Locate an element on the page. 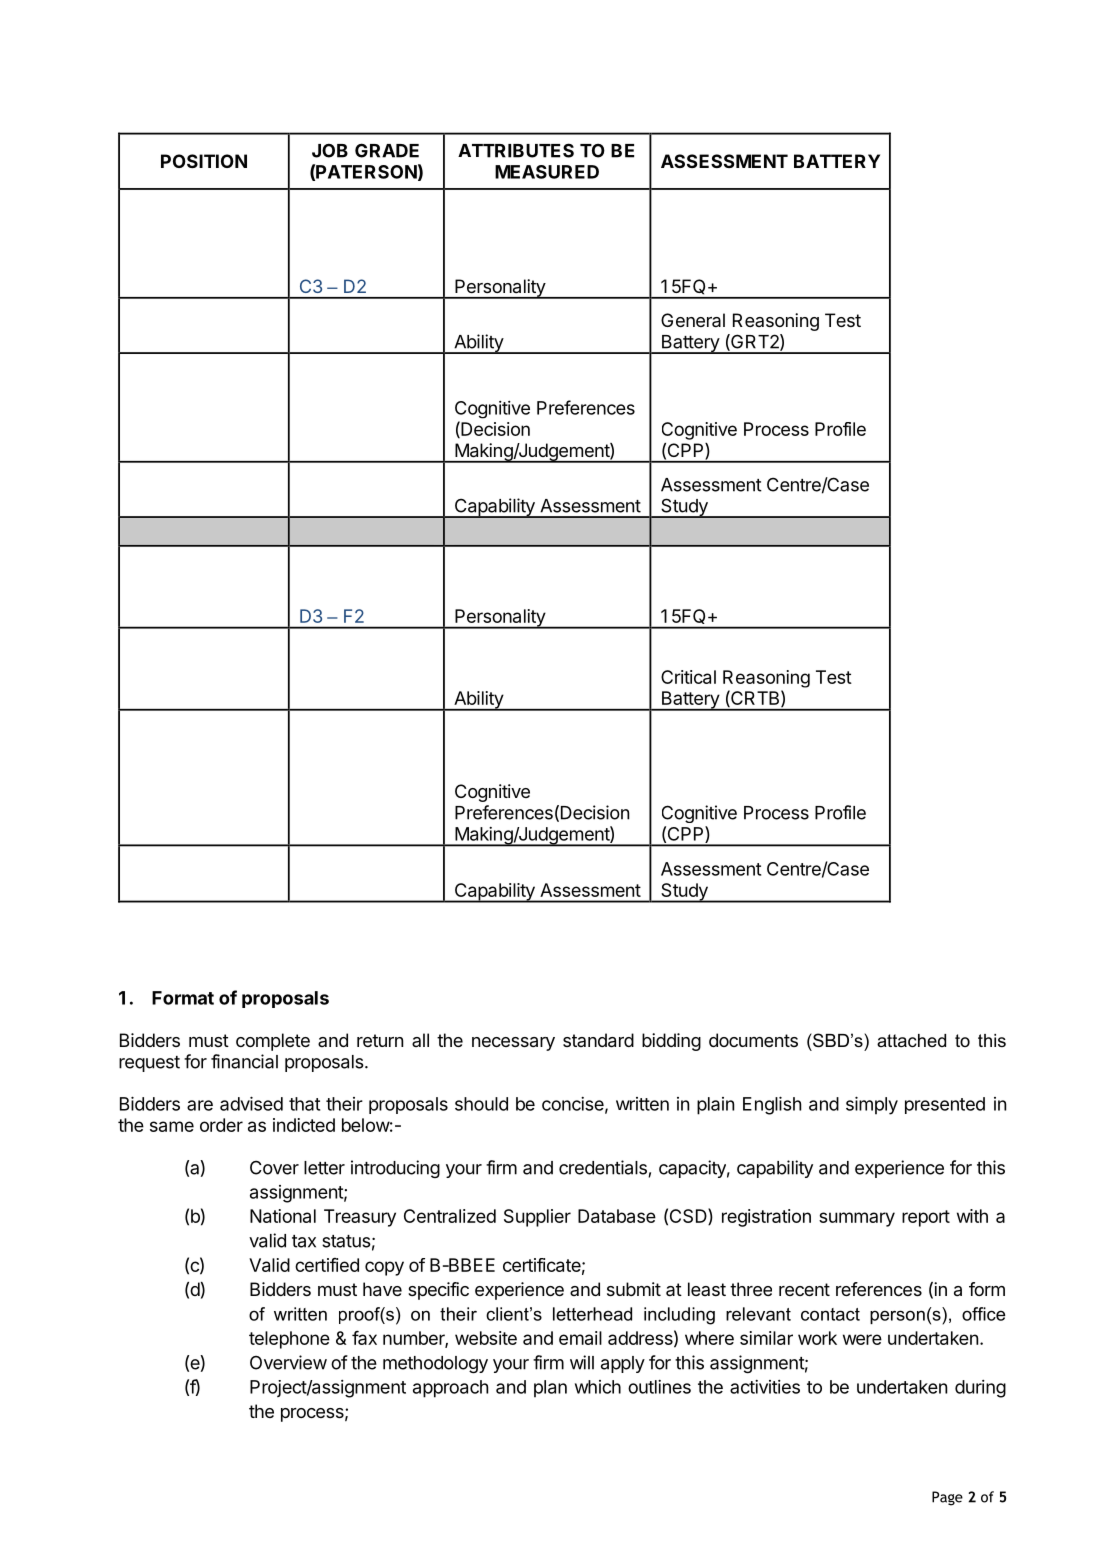  credentials is located at coordinates (604, 1168).
